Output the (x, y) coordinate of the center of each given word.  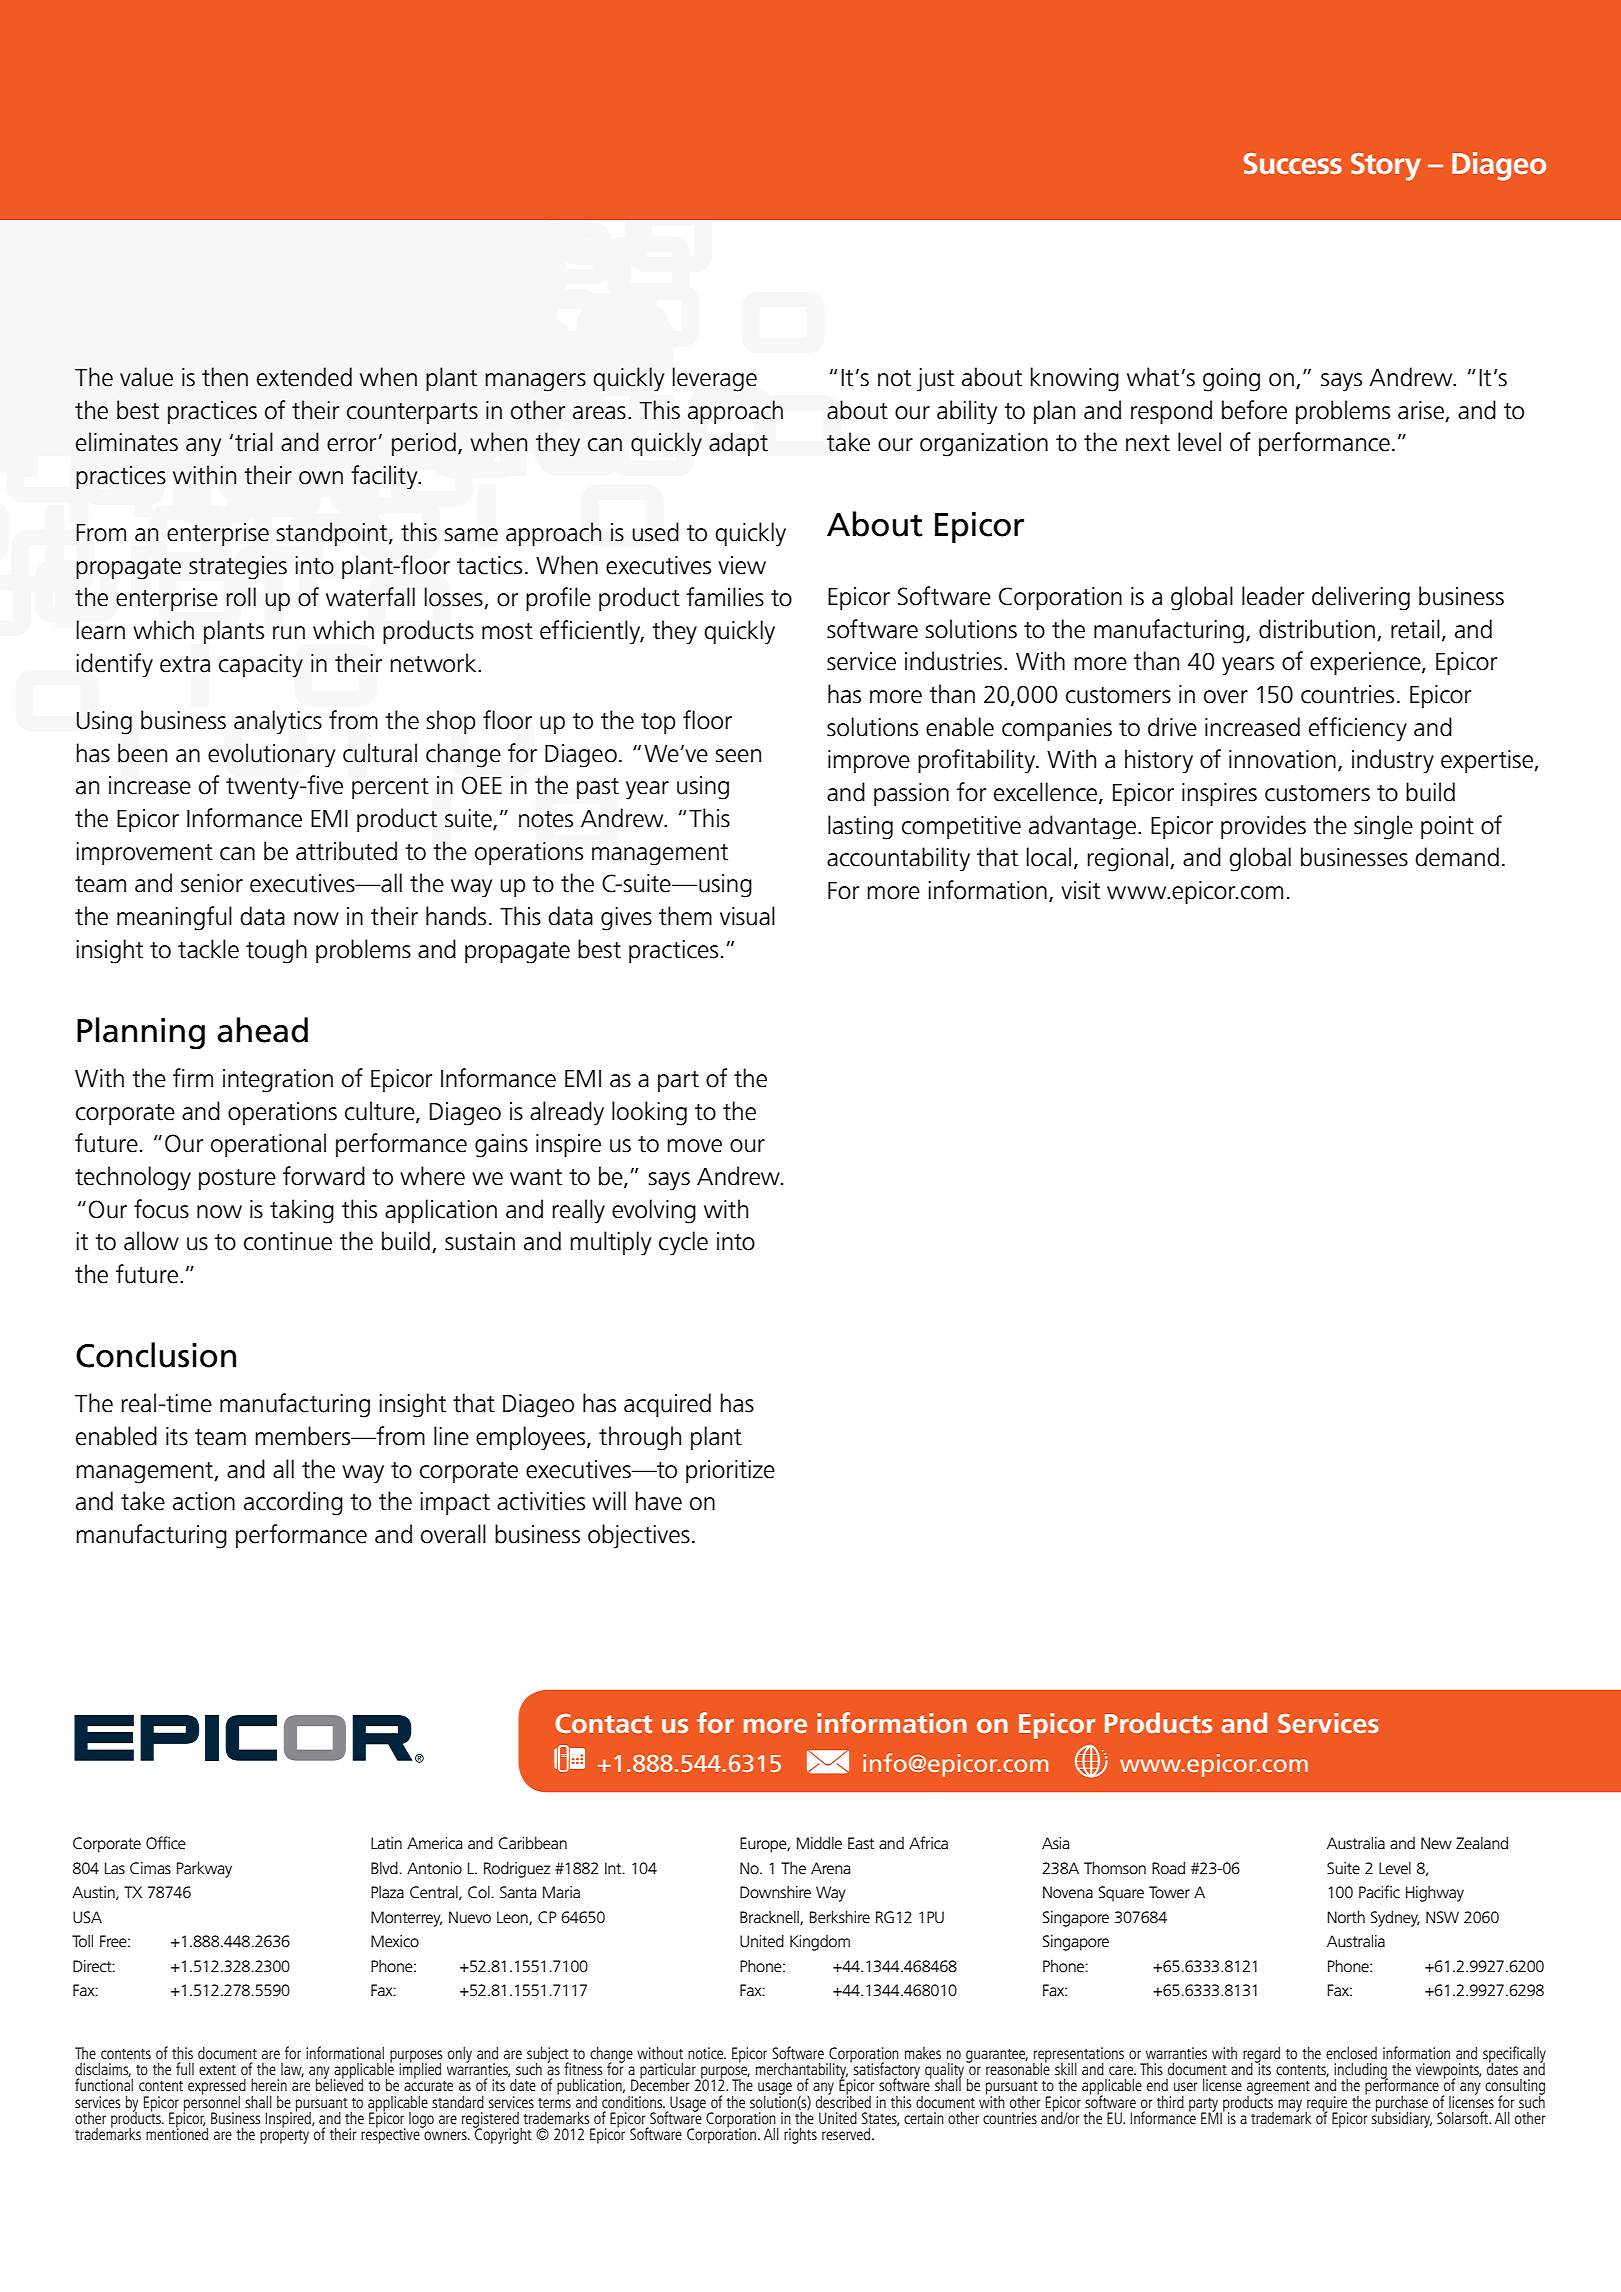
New (1436, 1843)
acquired (667, 1405)
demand (1457, 857)
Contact (603, 1723)
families (725, 597)
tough (276, 951)
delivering (1361, 598)
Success (1293, 164)
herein (269, 2085)
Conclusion (156, 1355)
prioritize (730, 1471)
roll (241, 597)
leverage (714, 379)
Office (166, 1843)
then (225, 377)
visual (747, 916)
